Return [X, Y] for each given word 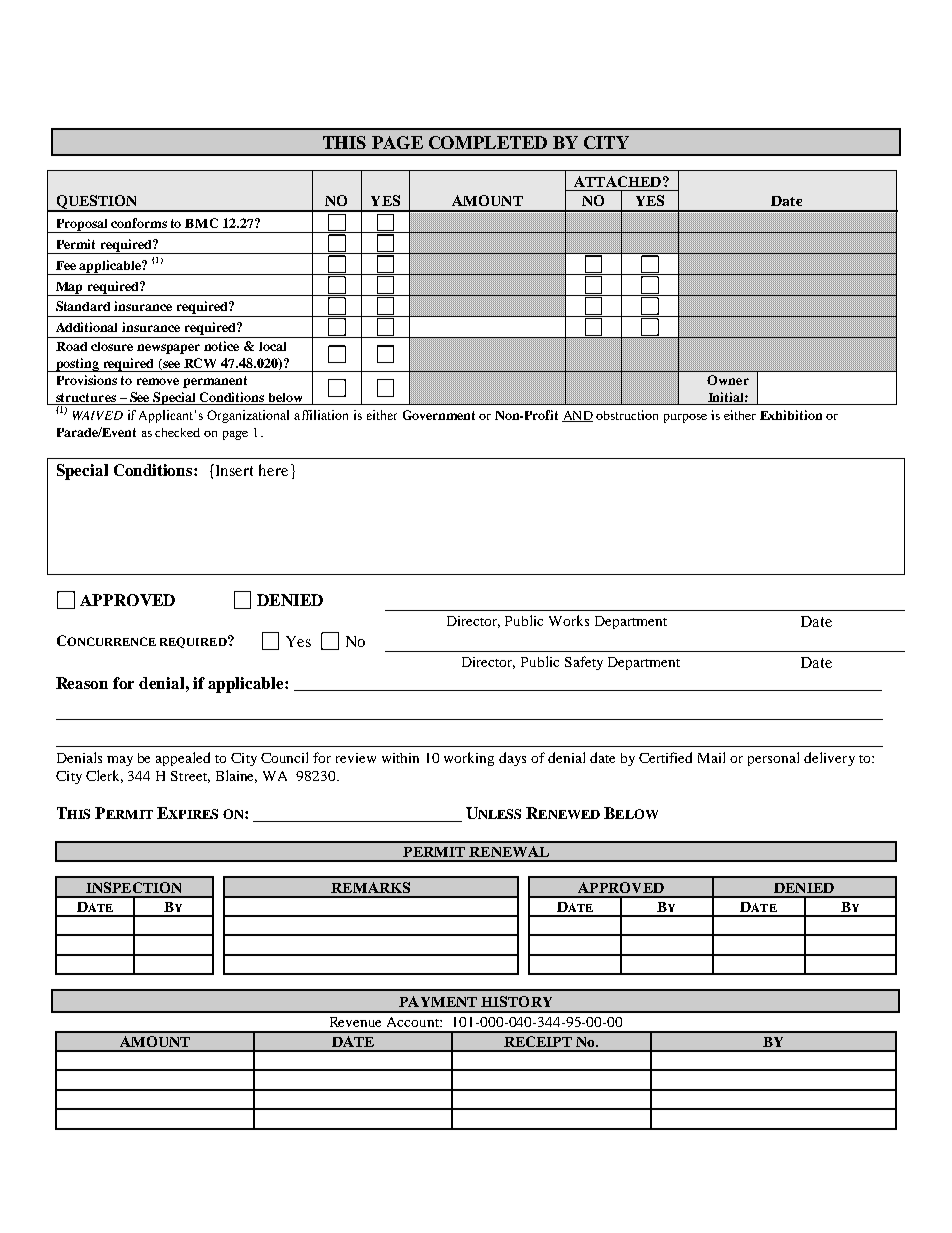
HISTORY [516, 1001]
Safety [584, 663]
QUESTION [97, 203]
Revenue [355, 1022]
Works [569, 620]
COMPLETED [488, 142]
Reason [82, 683]
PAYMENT [438, 1001]
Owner [728, 380]
